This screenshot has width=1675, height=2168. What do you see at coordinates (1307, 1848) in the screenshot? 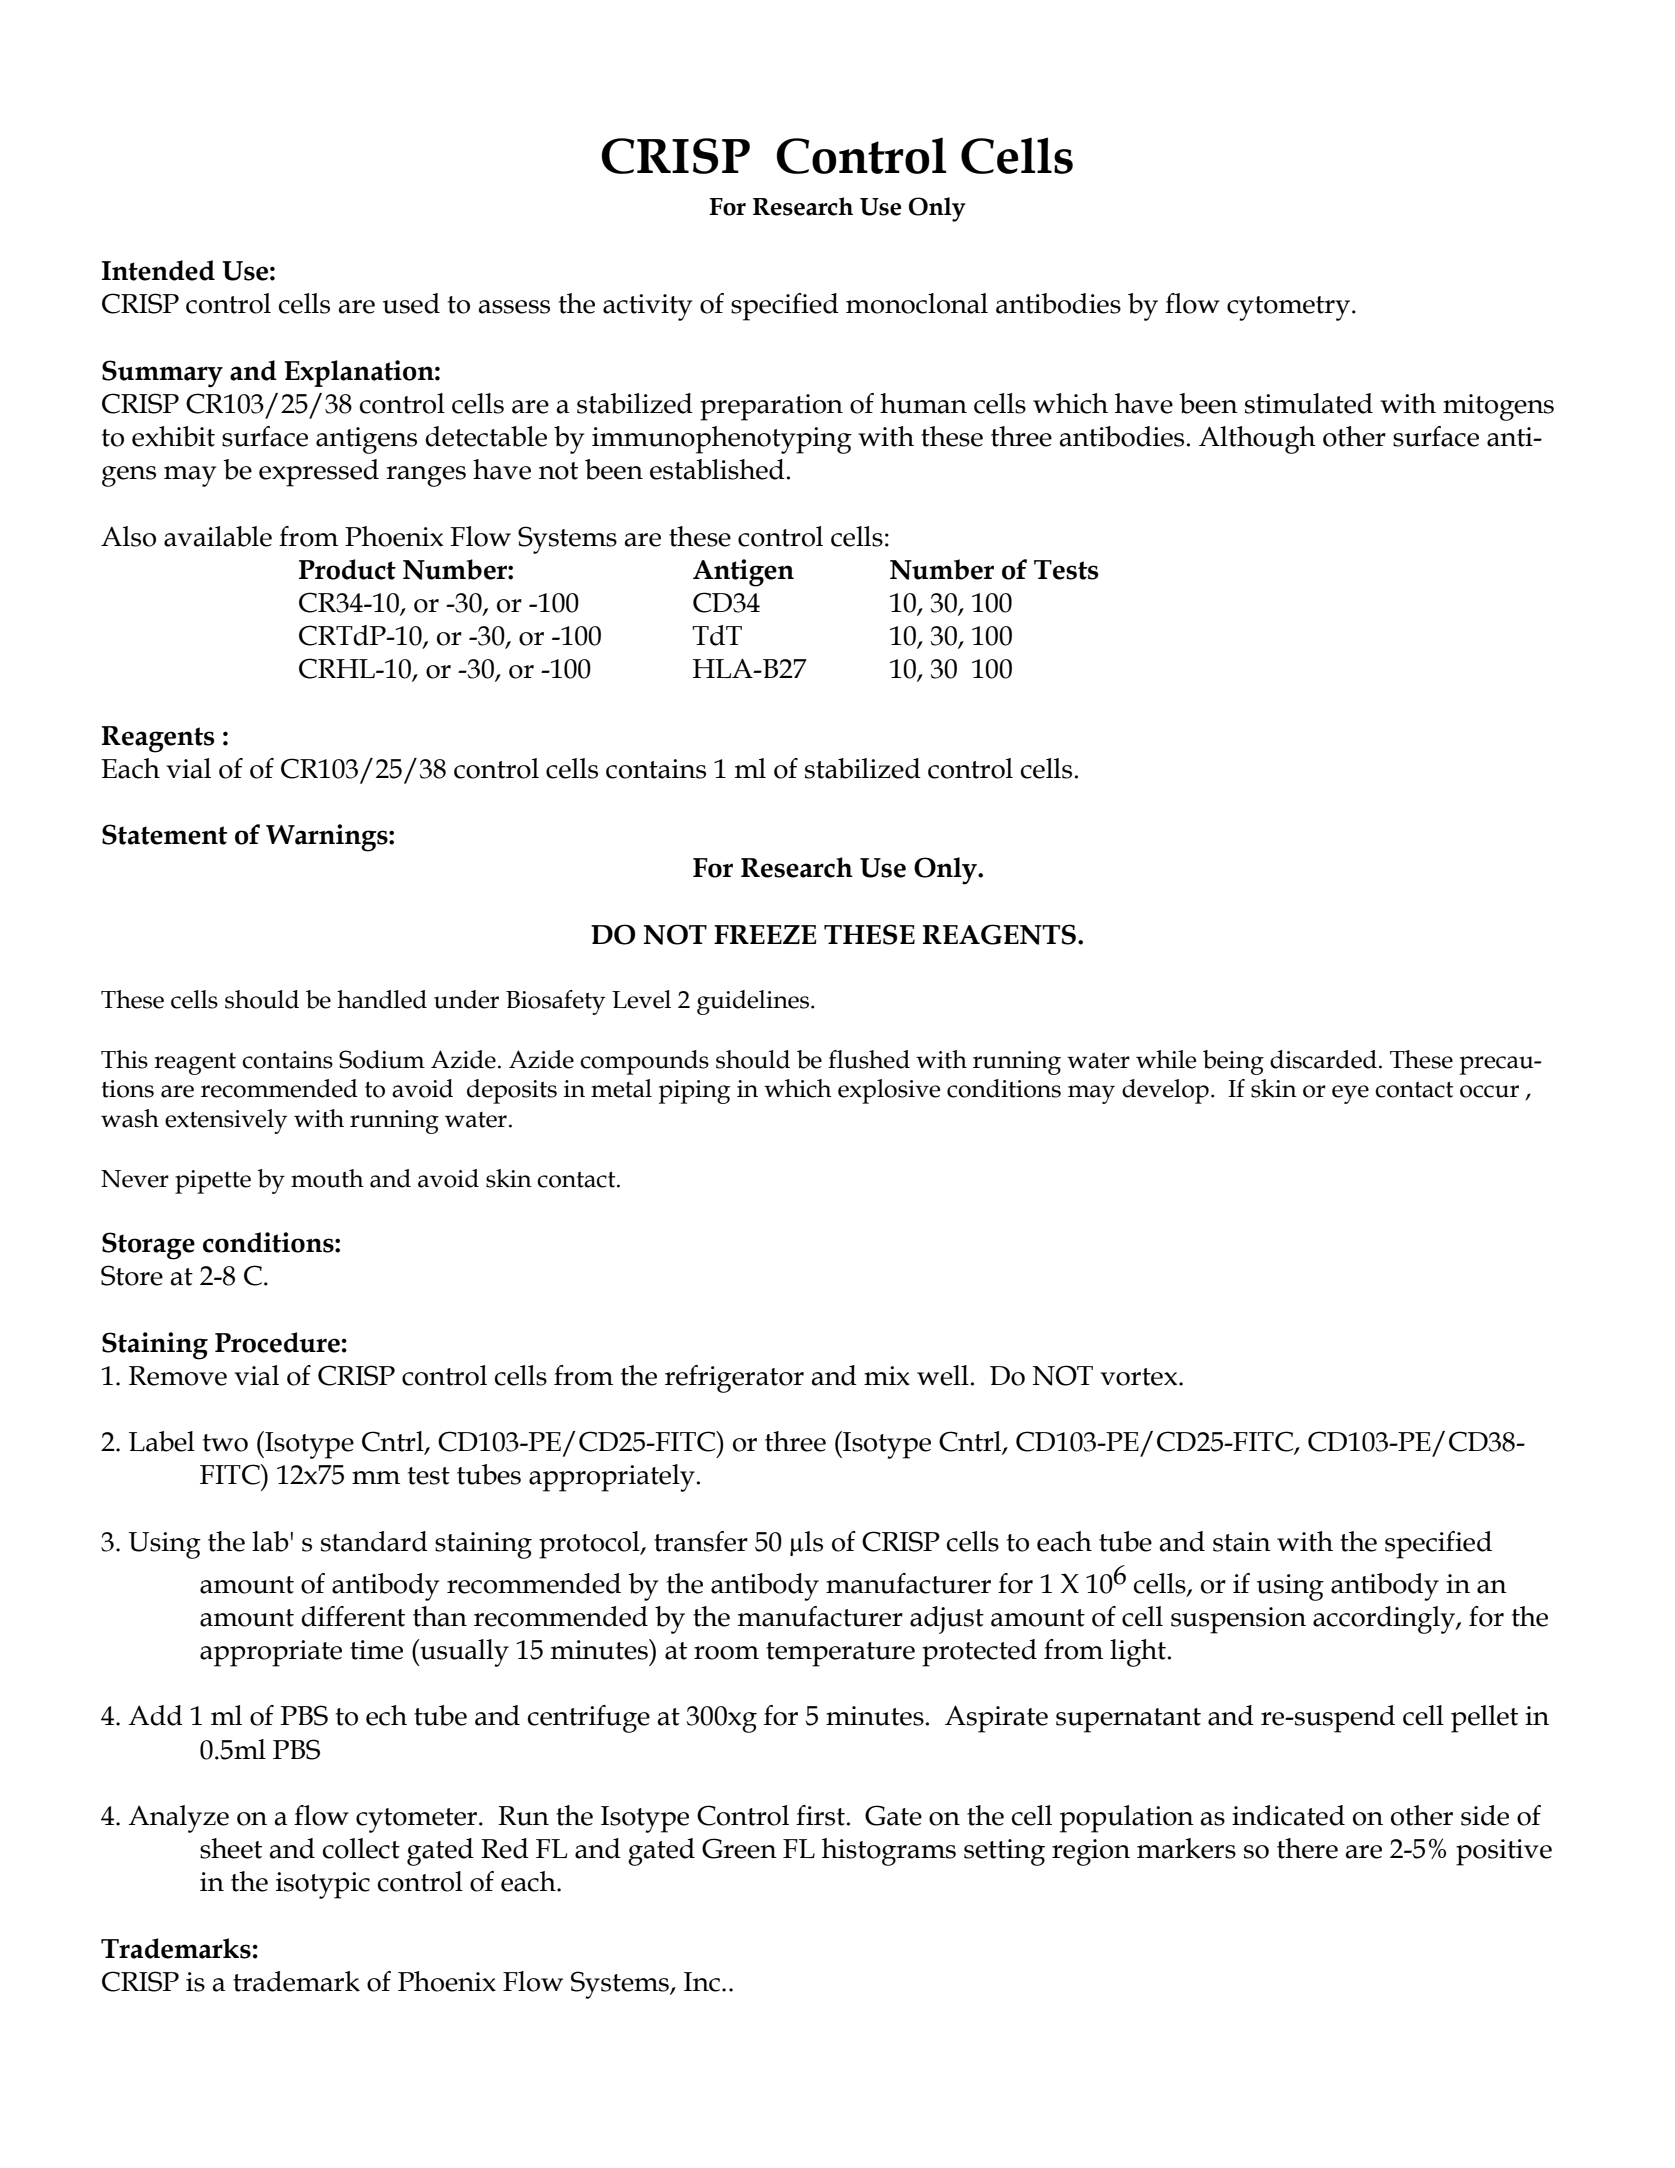
I see `there` at bounding box center [1307, 1848].
